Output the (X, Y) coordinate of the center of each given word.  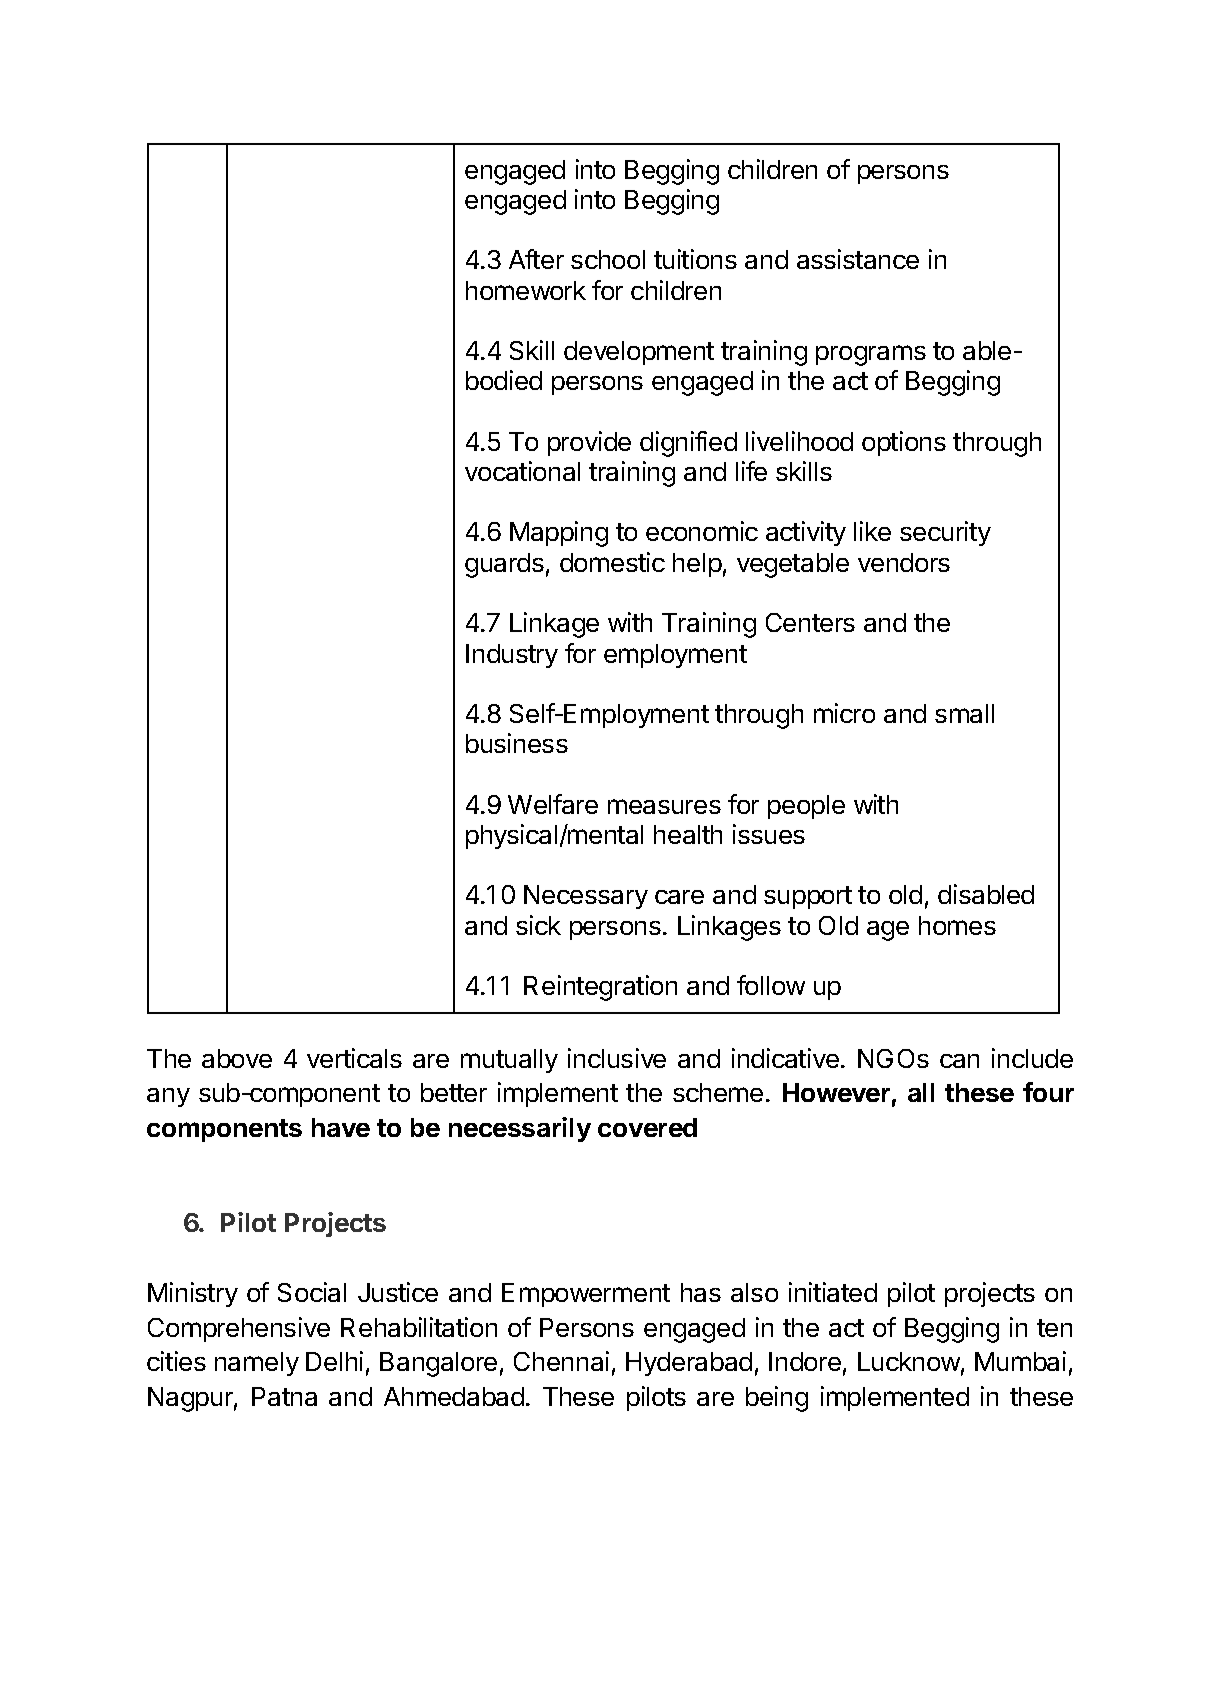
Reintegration (600, 988)
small (964, 713)
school (608, 259)
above (237, 1058)
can (959, 1061)
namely (257, 1364)
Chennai (561, 1361)
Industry (512, 656)
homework (526, 290)
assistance (858, 259)
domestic (612, 562)
